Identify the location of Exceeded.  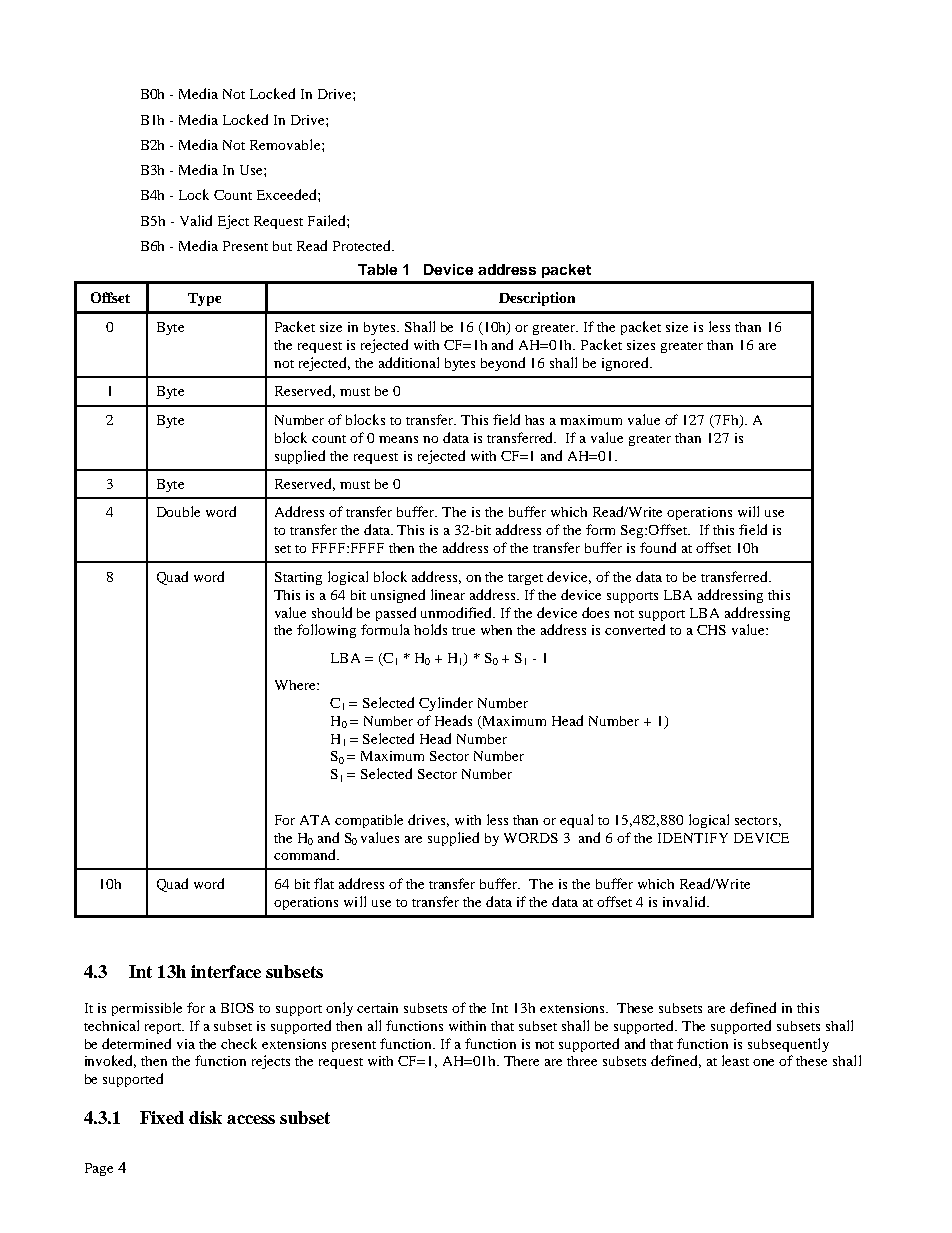
(288, 194).
